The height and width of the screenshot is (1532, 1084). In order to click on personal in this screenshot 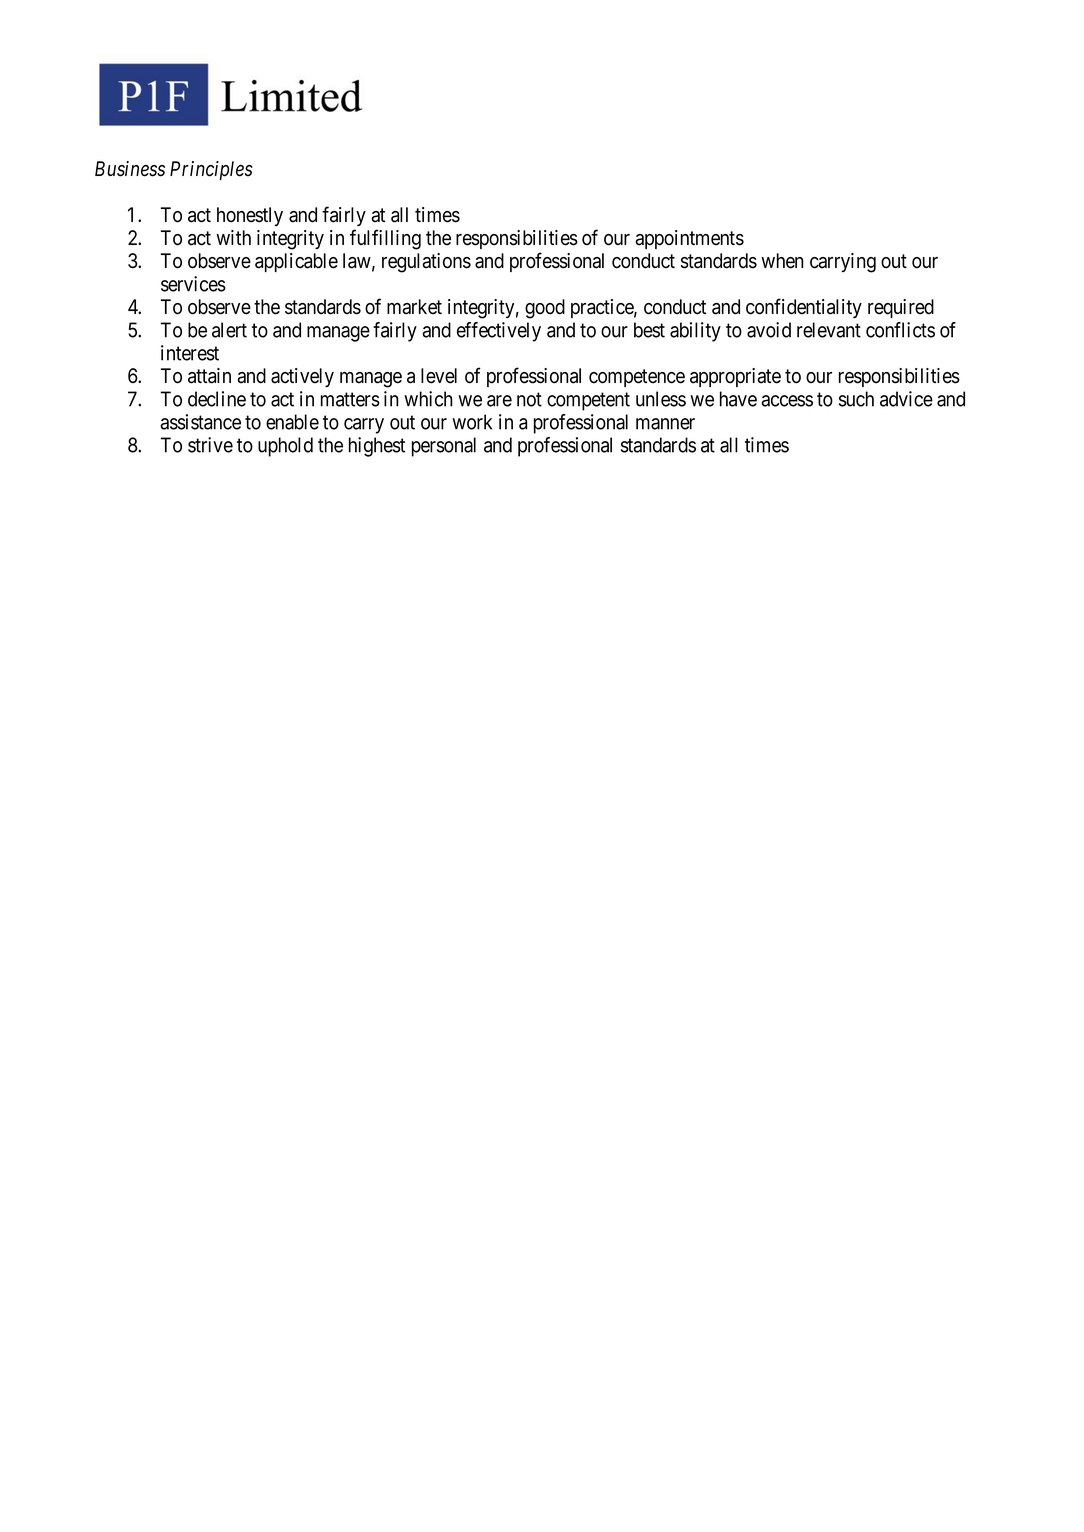, I will do `click(444, 447)`.
